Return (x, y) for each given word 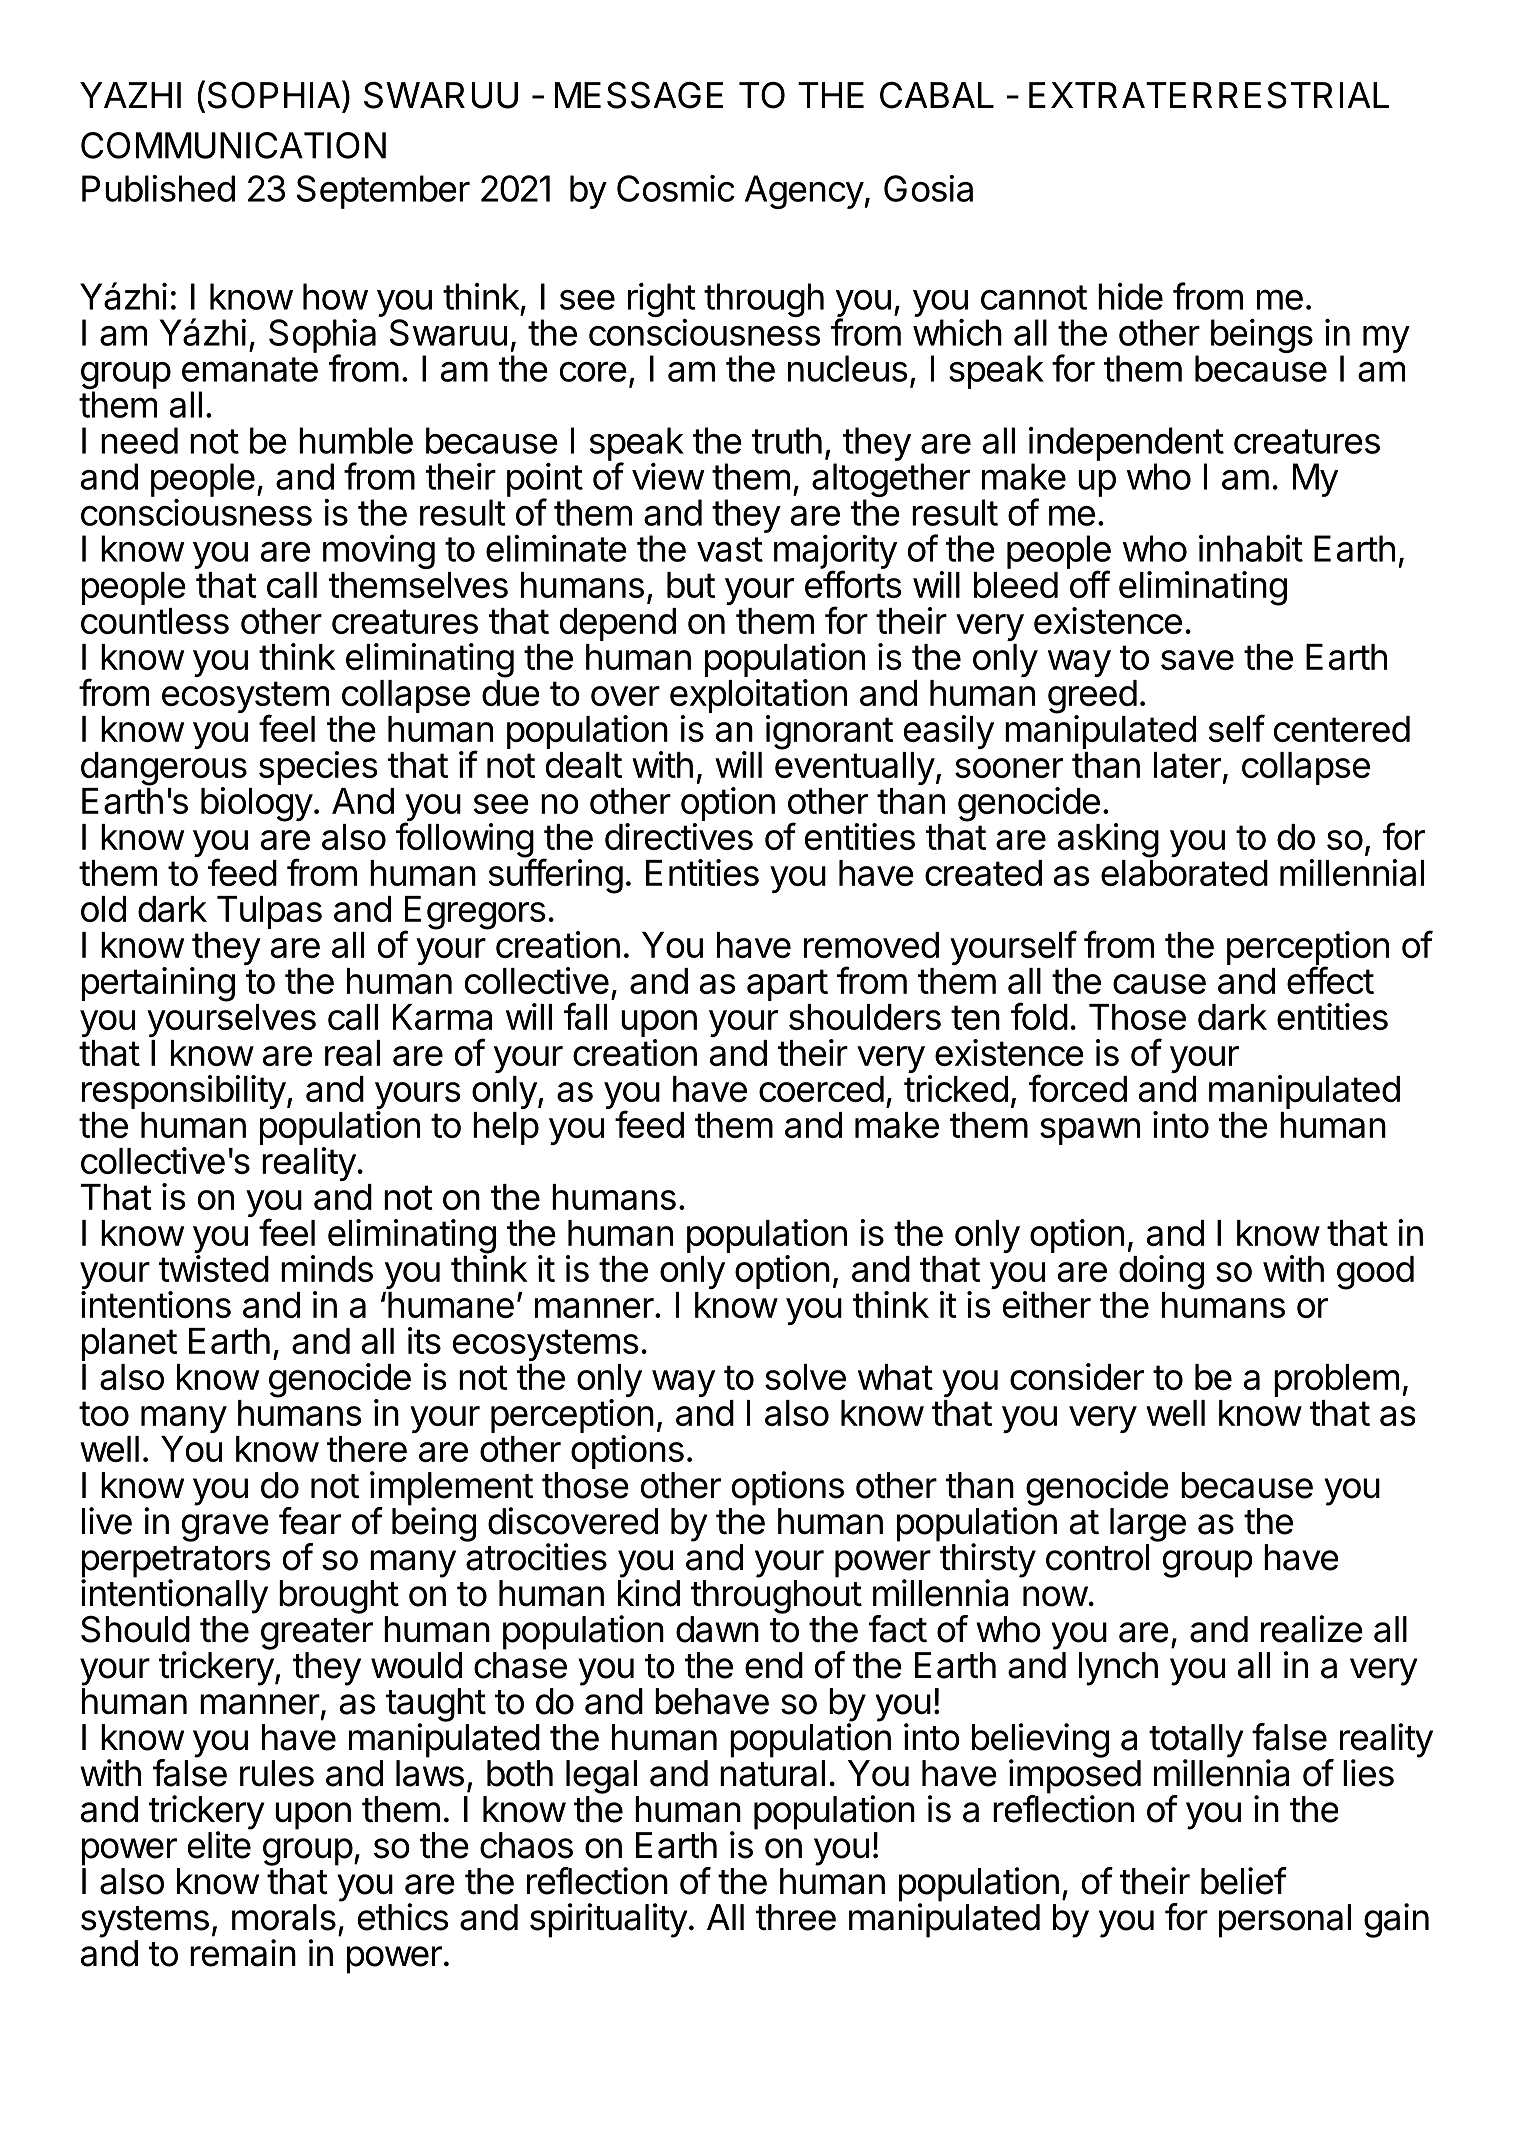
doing (1161, 1272)
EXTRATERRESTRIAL (1209, 95)
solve (805, 1377)
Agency (804, 192)
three (796, 1917)
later (1187, 765)
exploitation (758, 696)
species (318, 768)
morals (284, 1917)
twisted (214, 1268)
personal (1285, 1921)
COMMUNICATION (233, 145)
